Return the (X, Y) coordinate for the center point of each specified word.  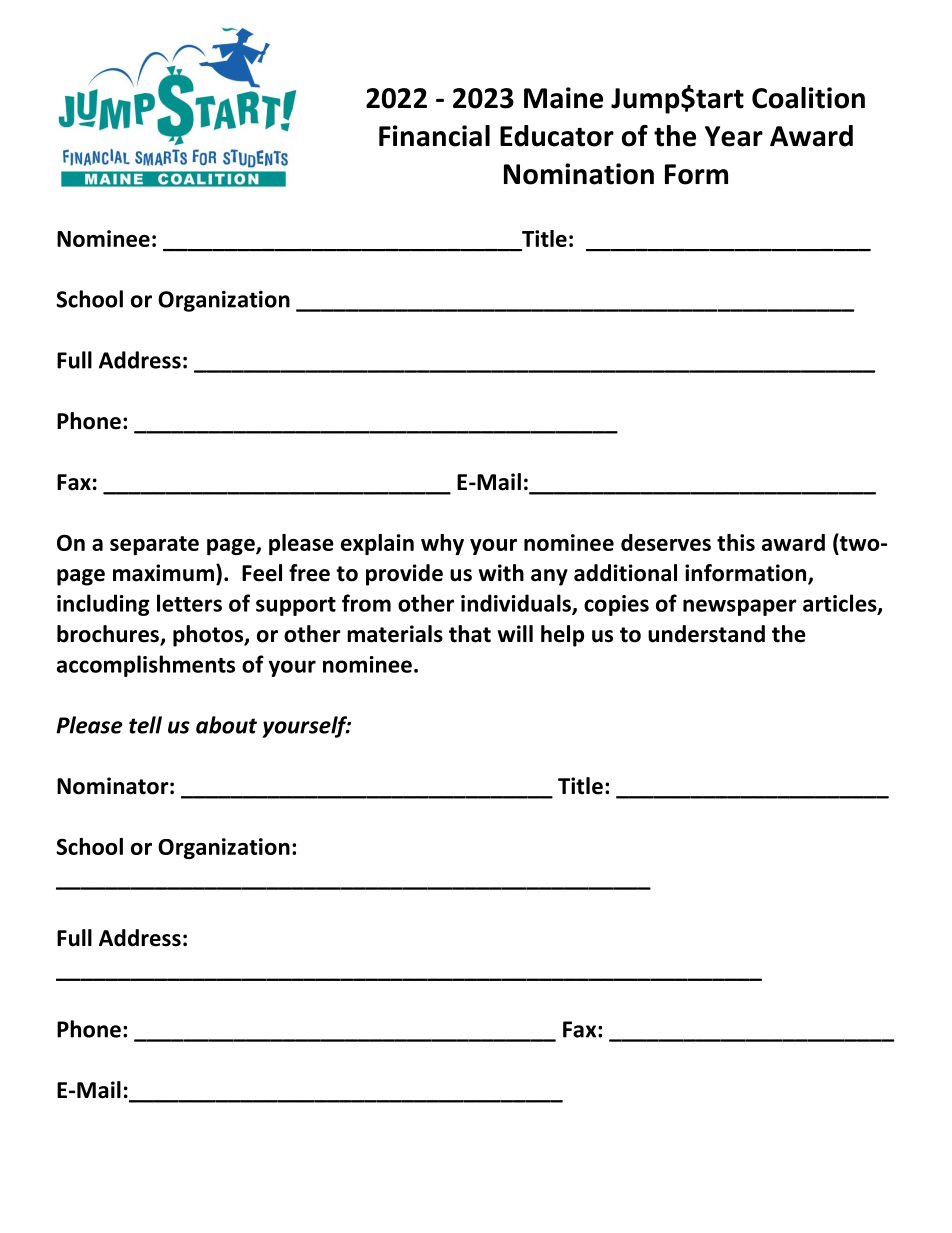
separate (154, 545)
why (442, 544)
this (736, 542)
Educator (557, 136)
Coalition (808, 98)
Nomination (579, 174)
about (226, 725)
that (470, 634)
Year (734, 136)
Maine (563, 98)
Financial (434, 136)
